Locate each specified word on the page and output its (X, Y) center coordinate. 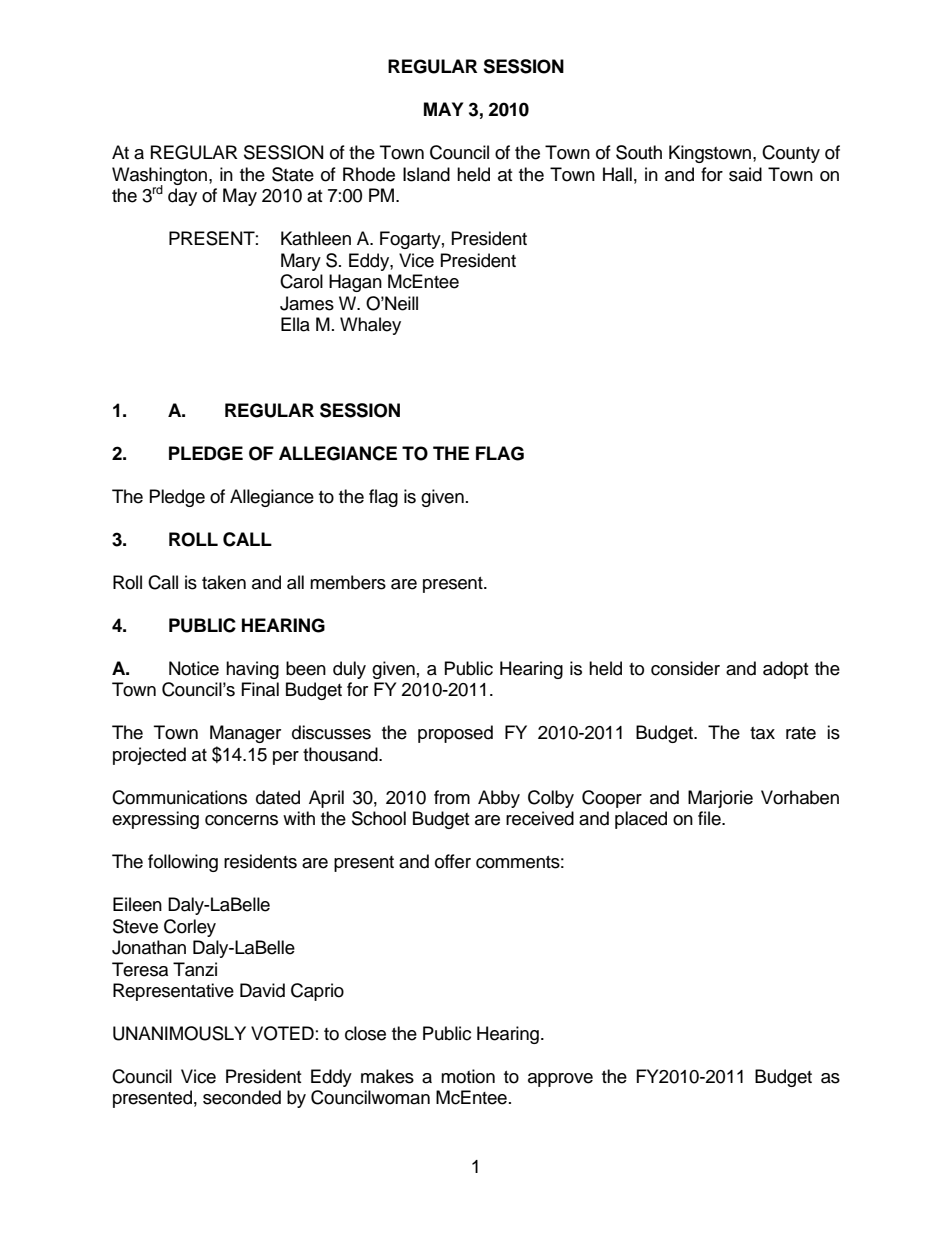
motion (468, 1076)
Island (426, 174)
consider (685, 668)
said (745, 174)
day (182, 197)
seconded (242, 1097)
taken (224, 582)
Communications (179, 797)
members (348, 582)
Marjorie (720, 799)
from (452, 797)
